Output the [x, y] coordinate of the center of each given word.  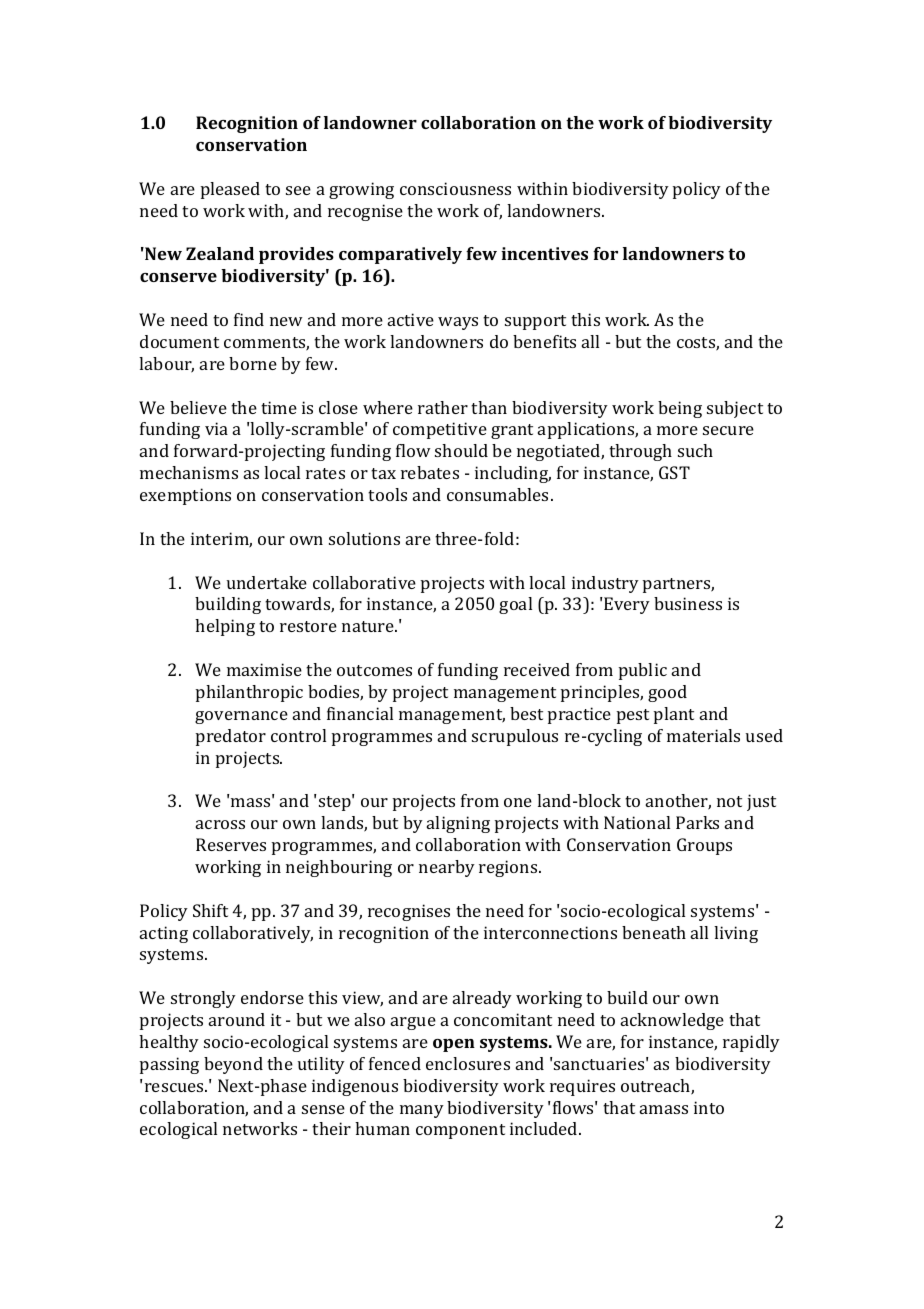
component [460, 1131]
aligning [458, 824]
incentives [544, 253]
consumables [497, 494]
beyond [233, 1065]
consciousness [455, 188]
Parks [697, 822]
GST [674, 472]
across [220, 824]
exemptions [185, 496]
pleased [230, 190]
